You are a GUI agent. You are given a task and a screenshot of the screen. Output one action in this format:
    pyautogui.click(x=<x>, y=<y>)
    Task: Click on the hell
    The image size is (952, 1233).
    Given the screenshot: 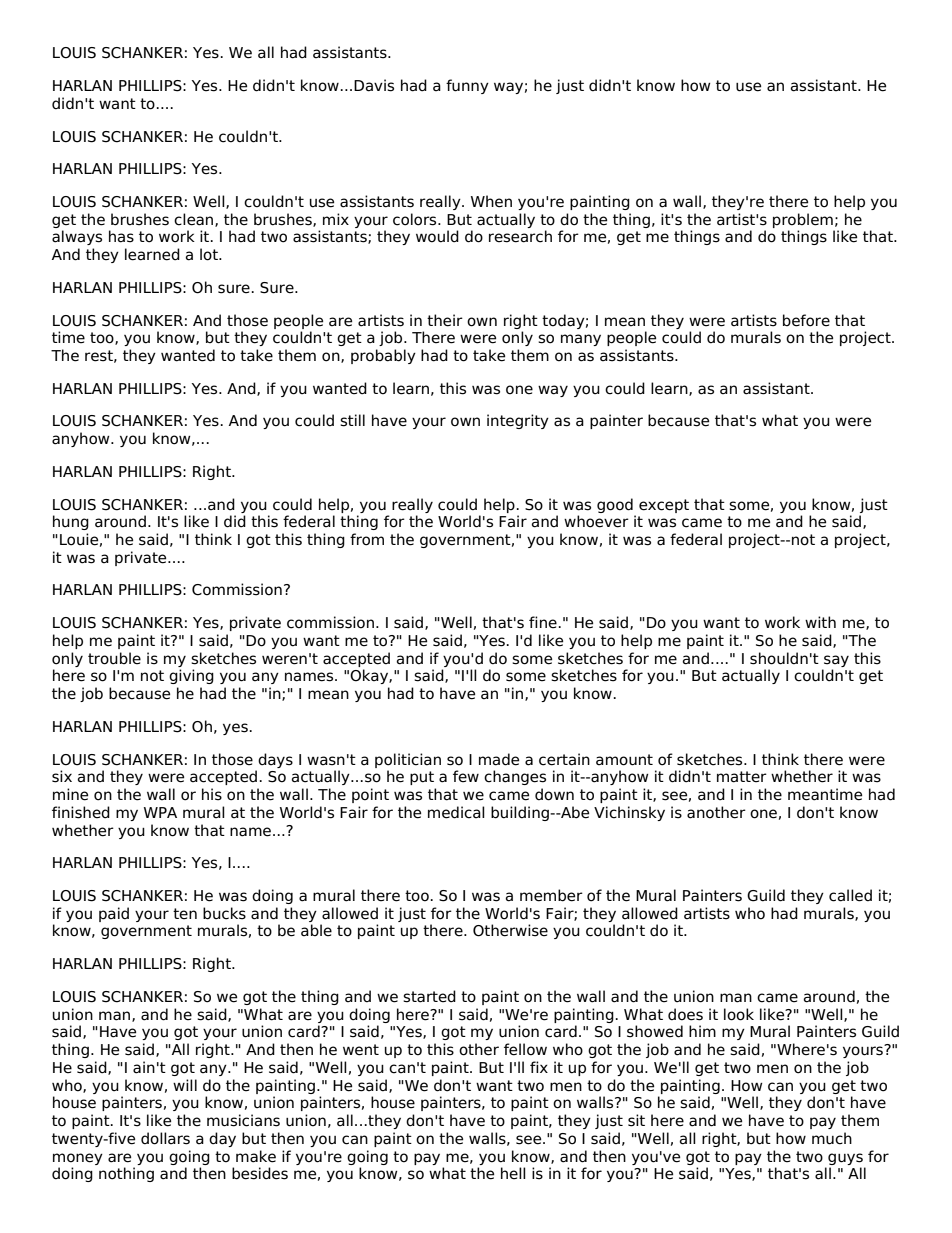 What is the action you would take?
    pyautogui.click(x=513, y=1173)
